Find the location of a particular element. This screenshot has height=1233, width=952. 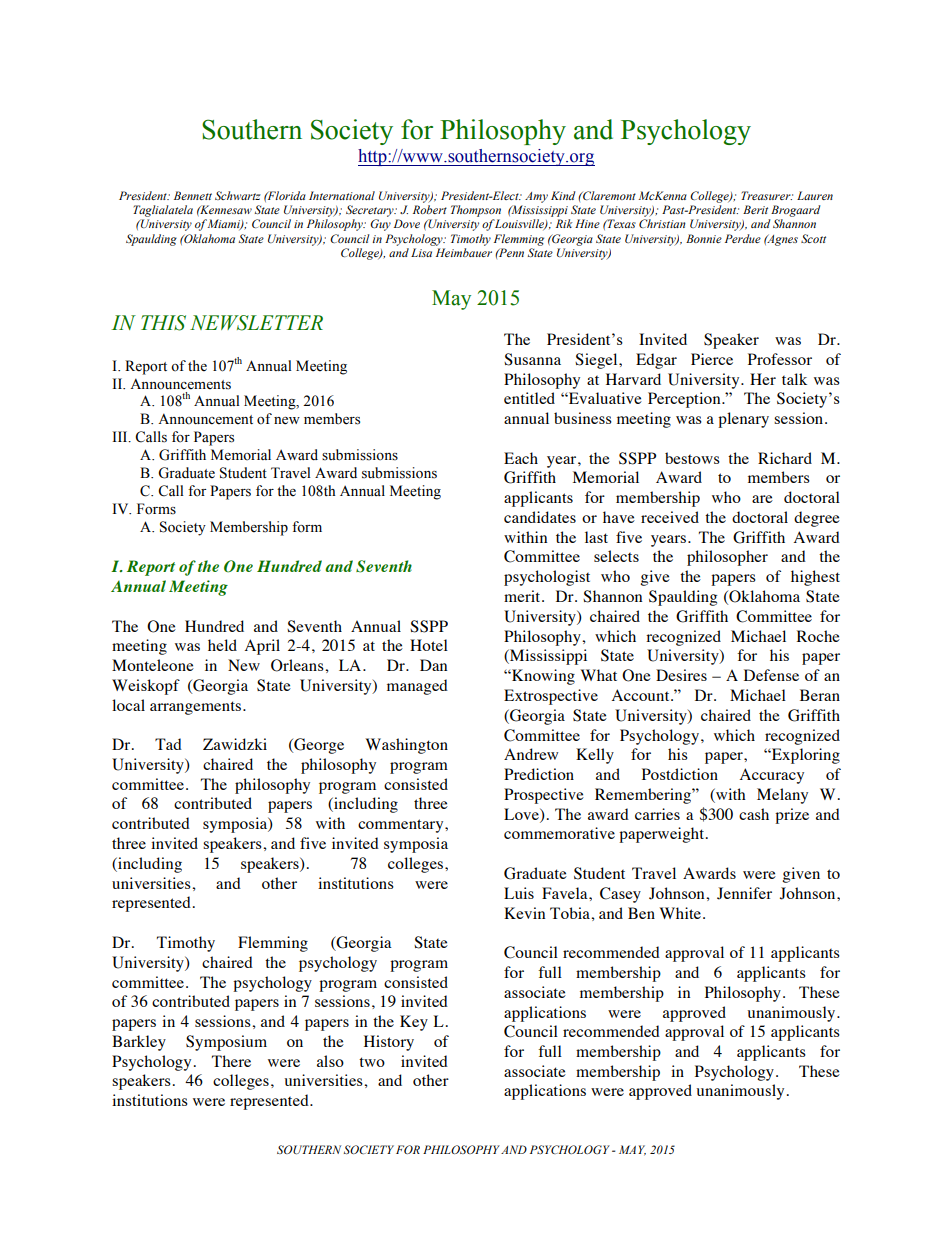

Berit is located at coordinates (755, 209).
